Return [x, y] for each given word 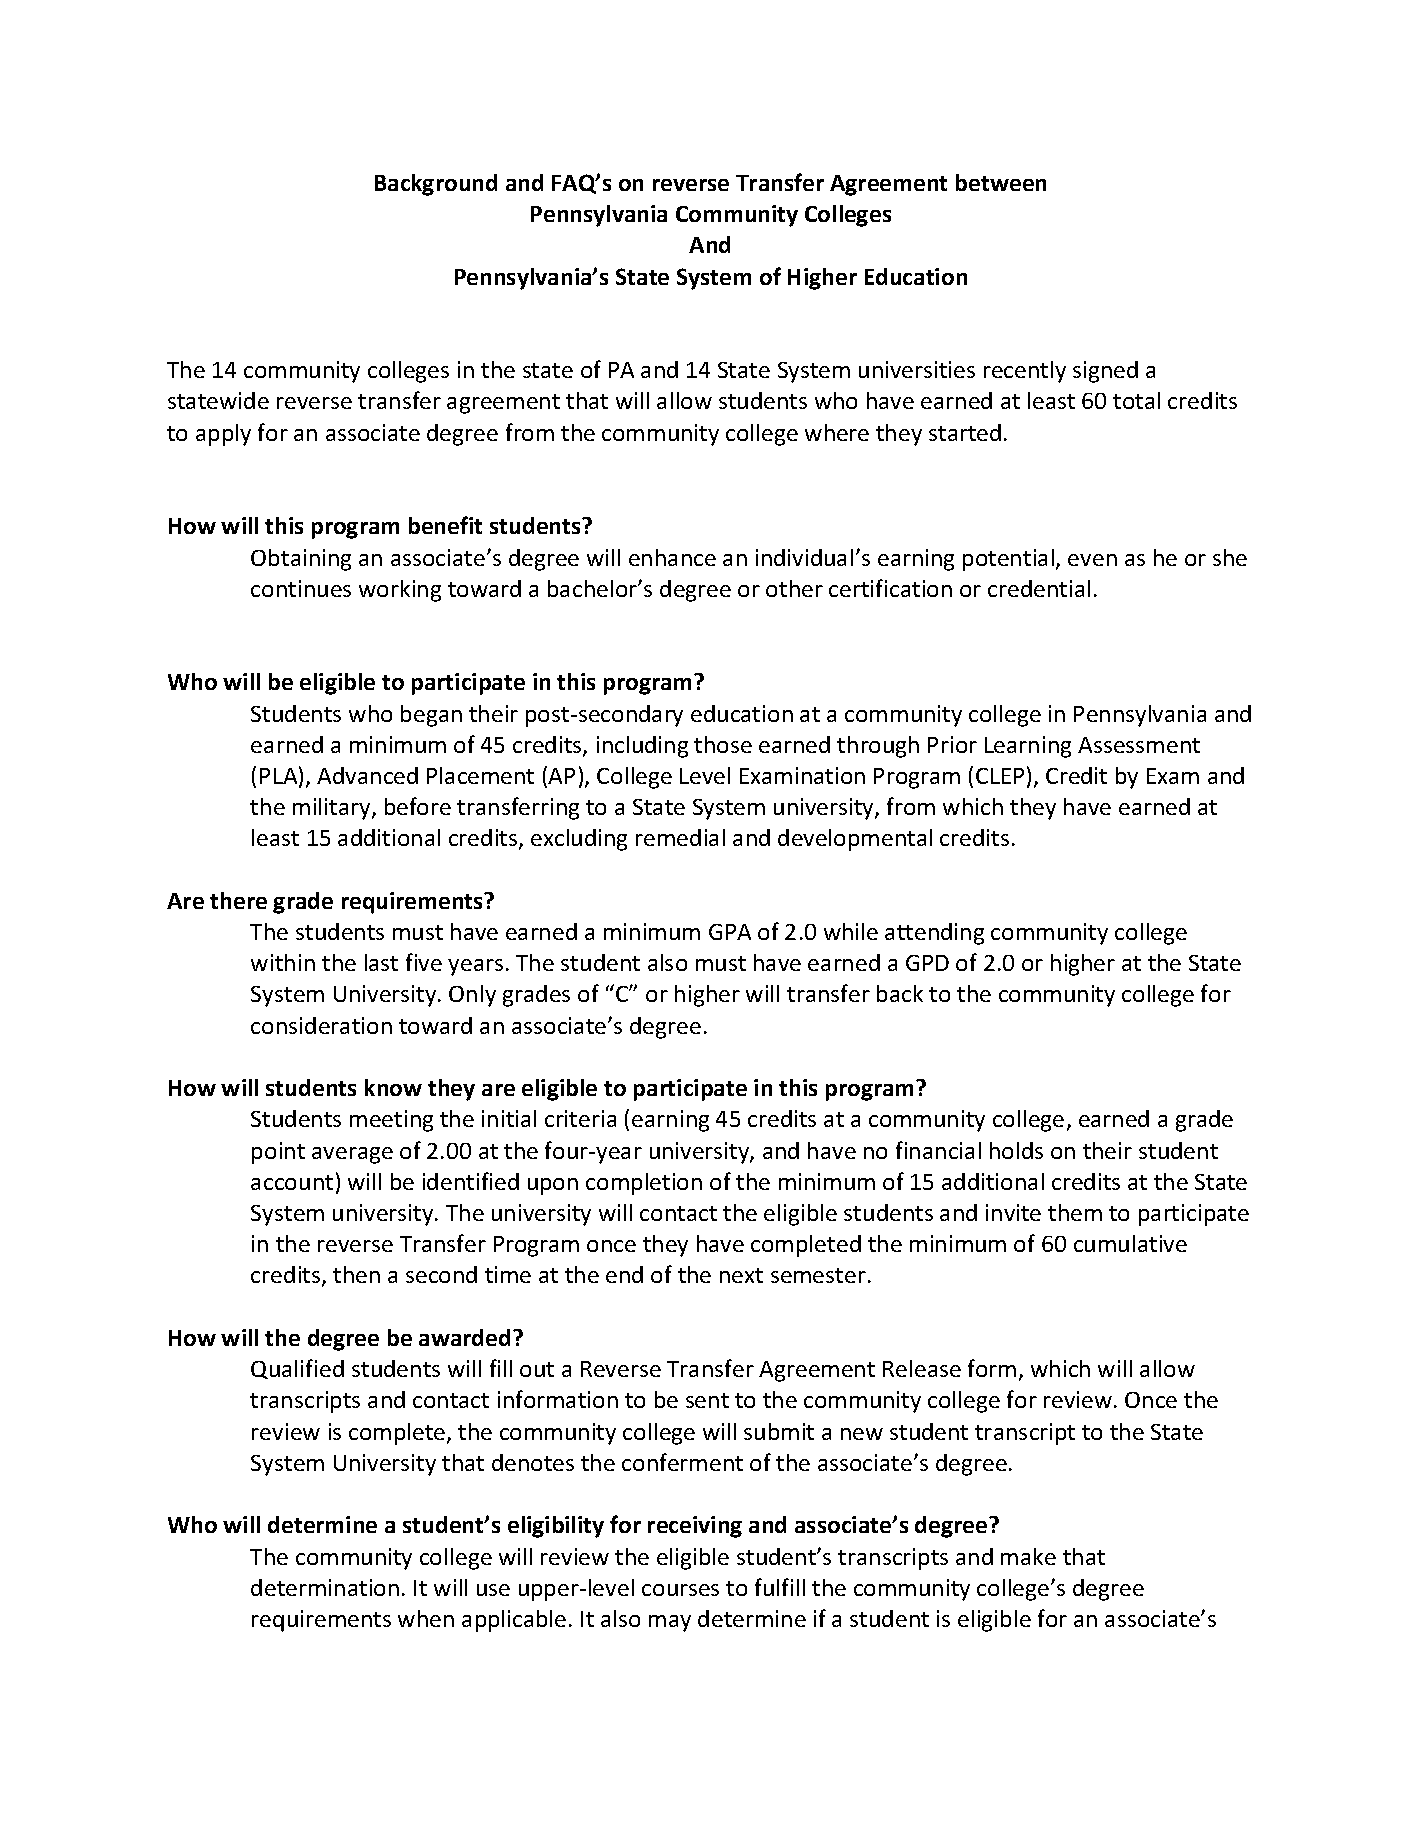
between [1001, 182]
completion [644, 1184]
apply [223, 435]
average [352, 1155]
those [723, 744]
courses [680, 1590]
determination [325, 1587]
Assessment [1139, 745]
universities [917, 369]
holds [1016, 1150]
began [431, 716]
